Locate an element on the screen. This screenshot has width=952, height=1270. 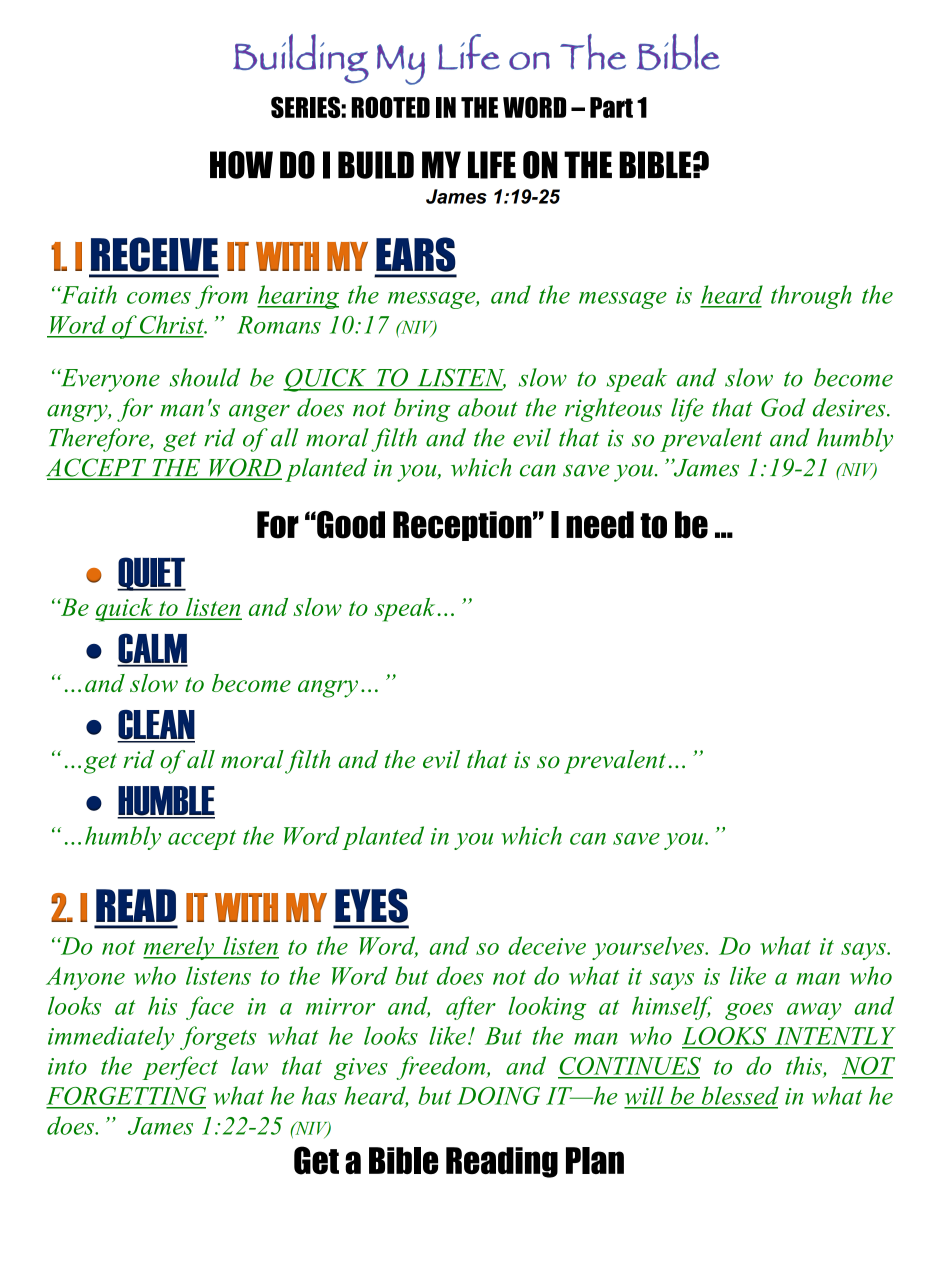
desires is located at coordinates (850, 407).
